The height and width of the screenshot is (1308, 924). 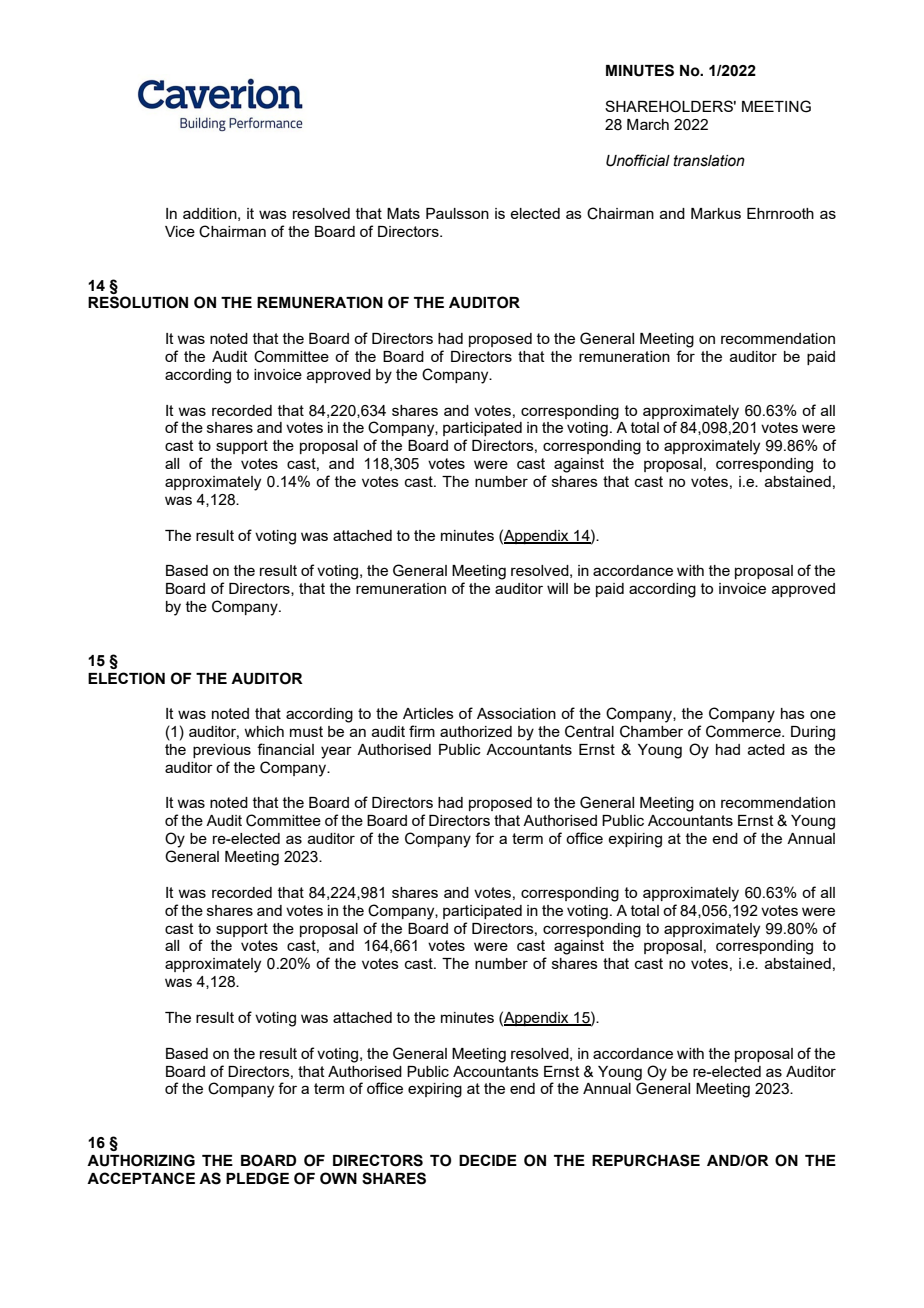 What do you see at coordinates (222, 751) in the screenshot?
I see `previous` at bounding box center [222, 751].
